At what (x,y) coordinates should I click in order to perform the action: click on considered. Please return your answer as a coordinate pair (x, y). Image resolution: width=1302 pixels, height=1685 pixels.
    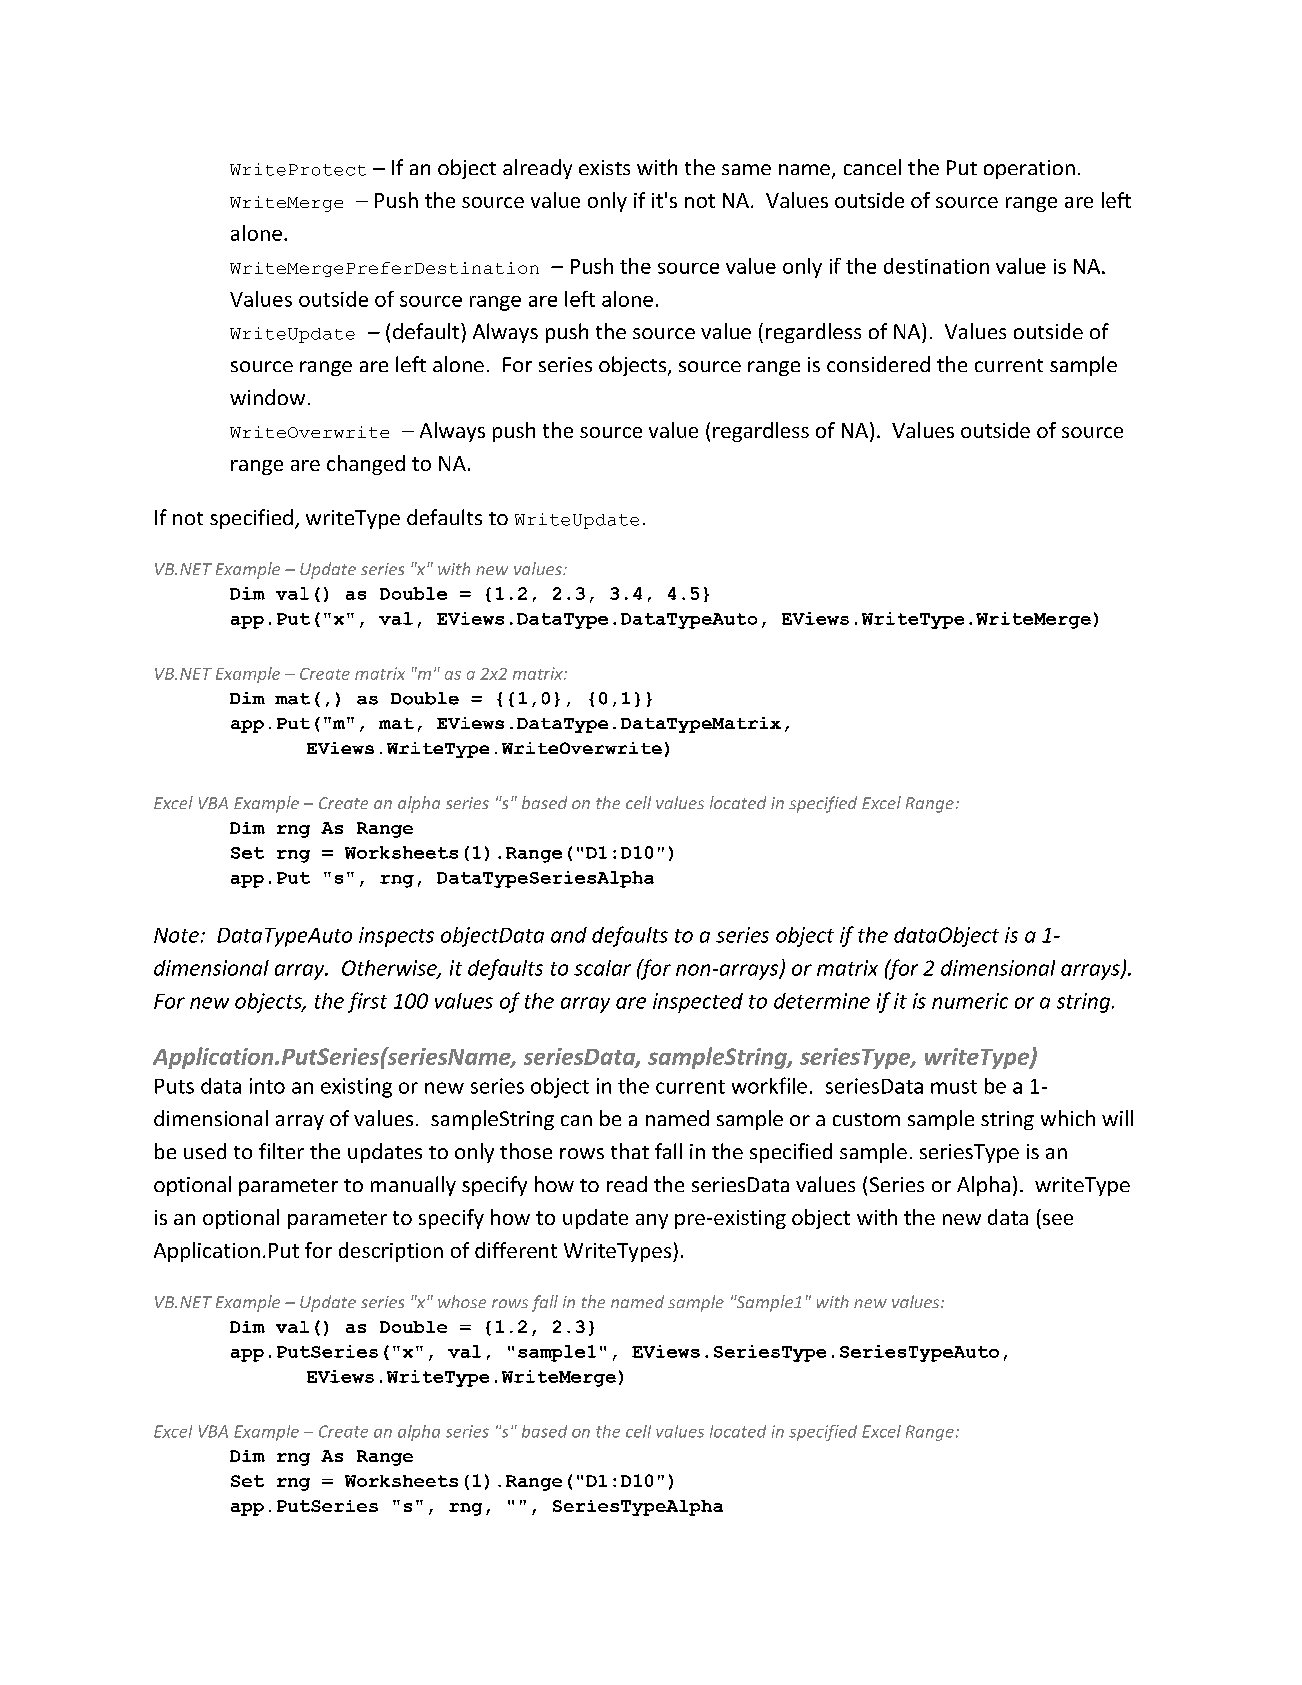
    Looking at the image, I should click on (878, 364).
